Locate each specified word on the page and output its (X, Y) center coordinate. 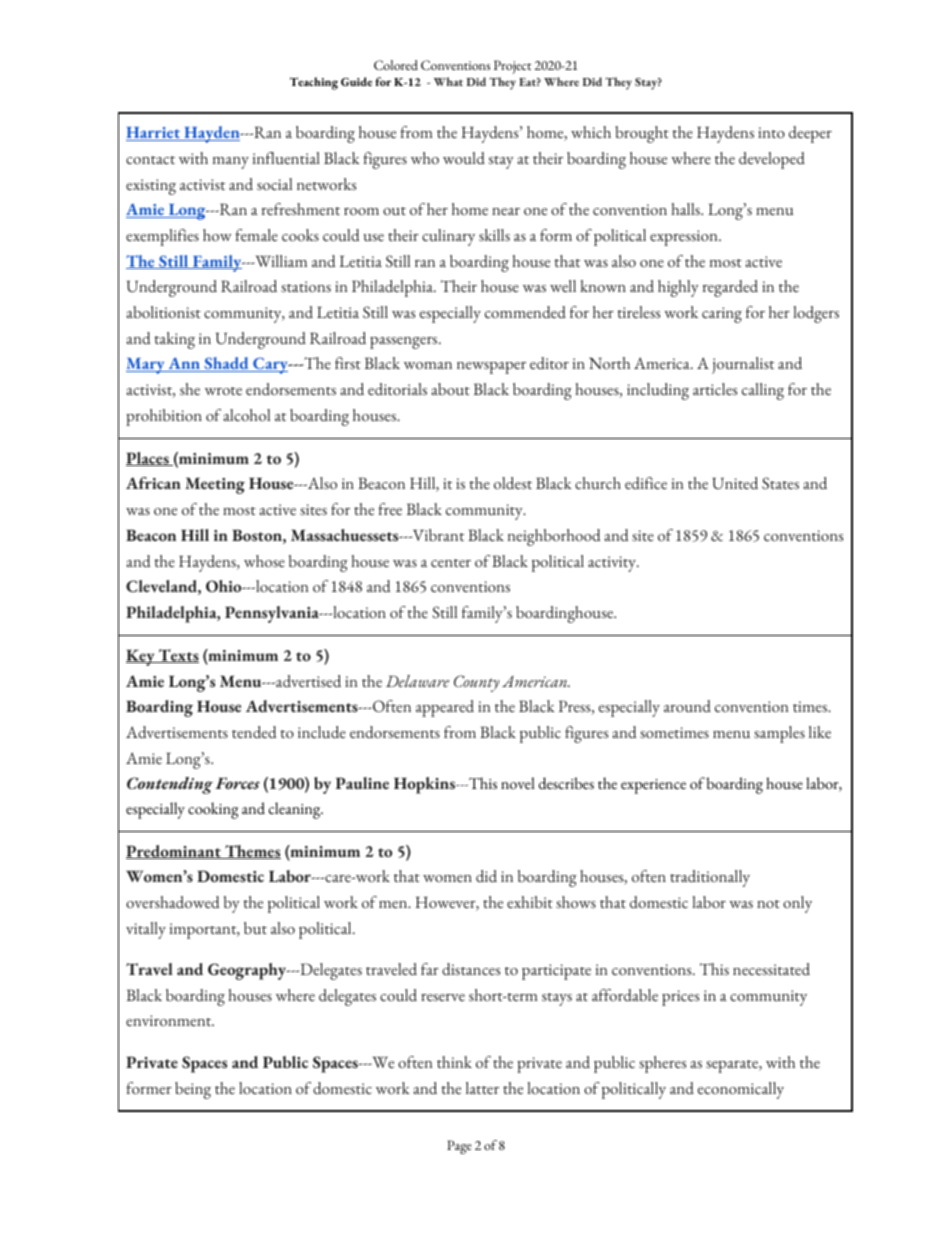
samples (779, 734)
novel (518, 783)
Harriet (154, 134)
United (735, 483)
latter (482, 1088)
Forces (237, 783)
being (193, 1090)
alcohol (246, 415)
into (771, 132)
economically (741, 1090)
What (448, 81)
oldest (513, 483)
